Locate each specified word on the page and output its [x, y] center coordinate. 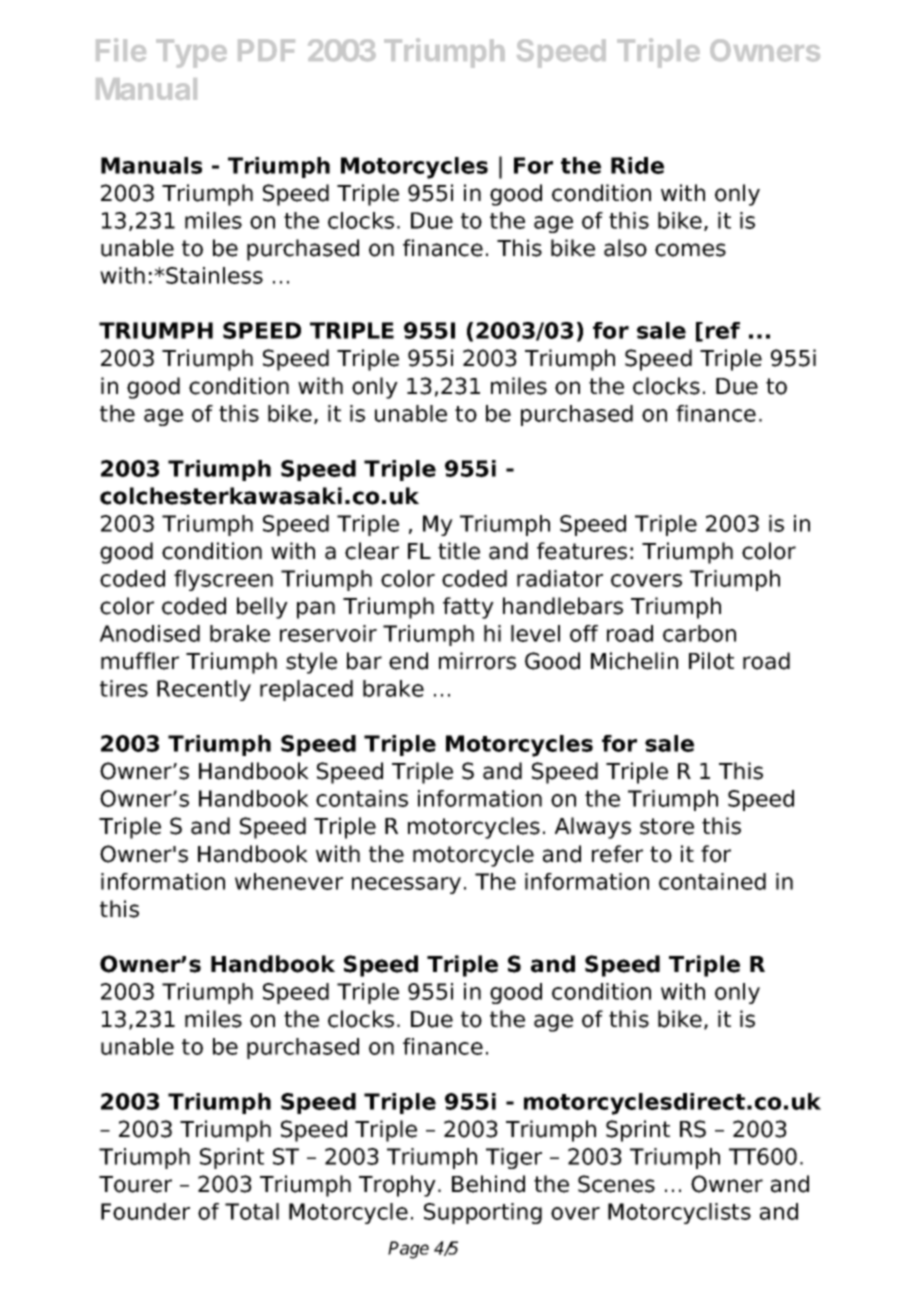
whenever [289, 881]
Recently [204, 690]
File [121, 50]
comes [690, 250]
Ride [637, 165]
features [582, 551]
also [625, 248]
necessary [406, 885]
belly [262, 608]
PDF [266, 50]
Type [191, 53]
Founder [145, 1211]
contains [362, 798]
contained [712, 881]
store [667, 826]
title [459, 551]
